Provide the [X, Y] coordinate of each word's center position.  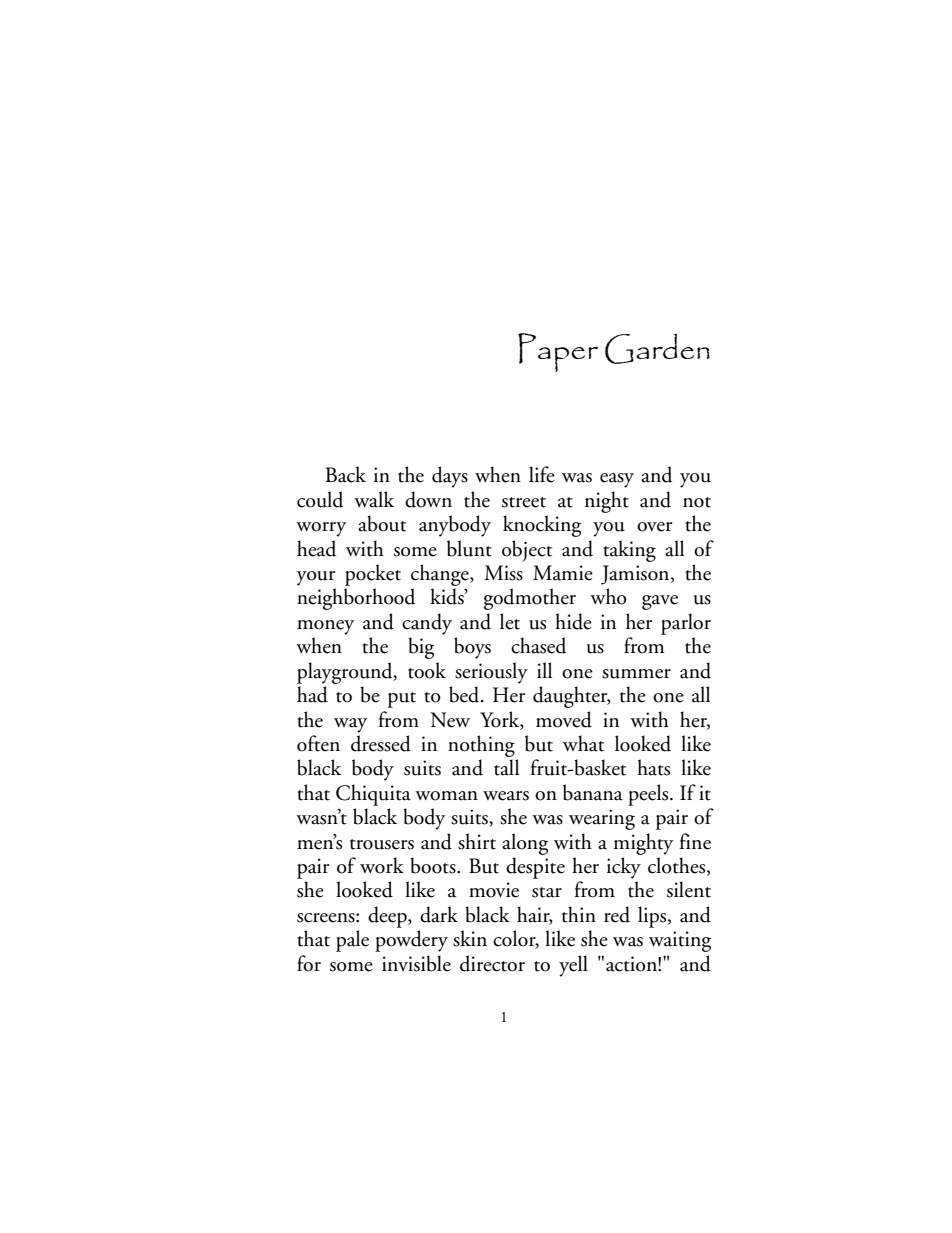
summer [636, 674]
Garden [657, 348]
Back [346, 474]
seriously [491, 673]
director [492, 963]
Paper [558, 352]
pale [352, 941]
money [325, 627]
